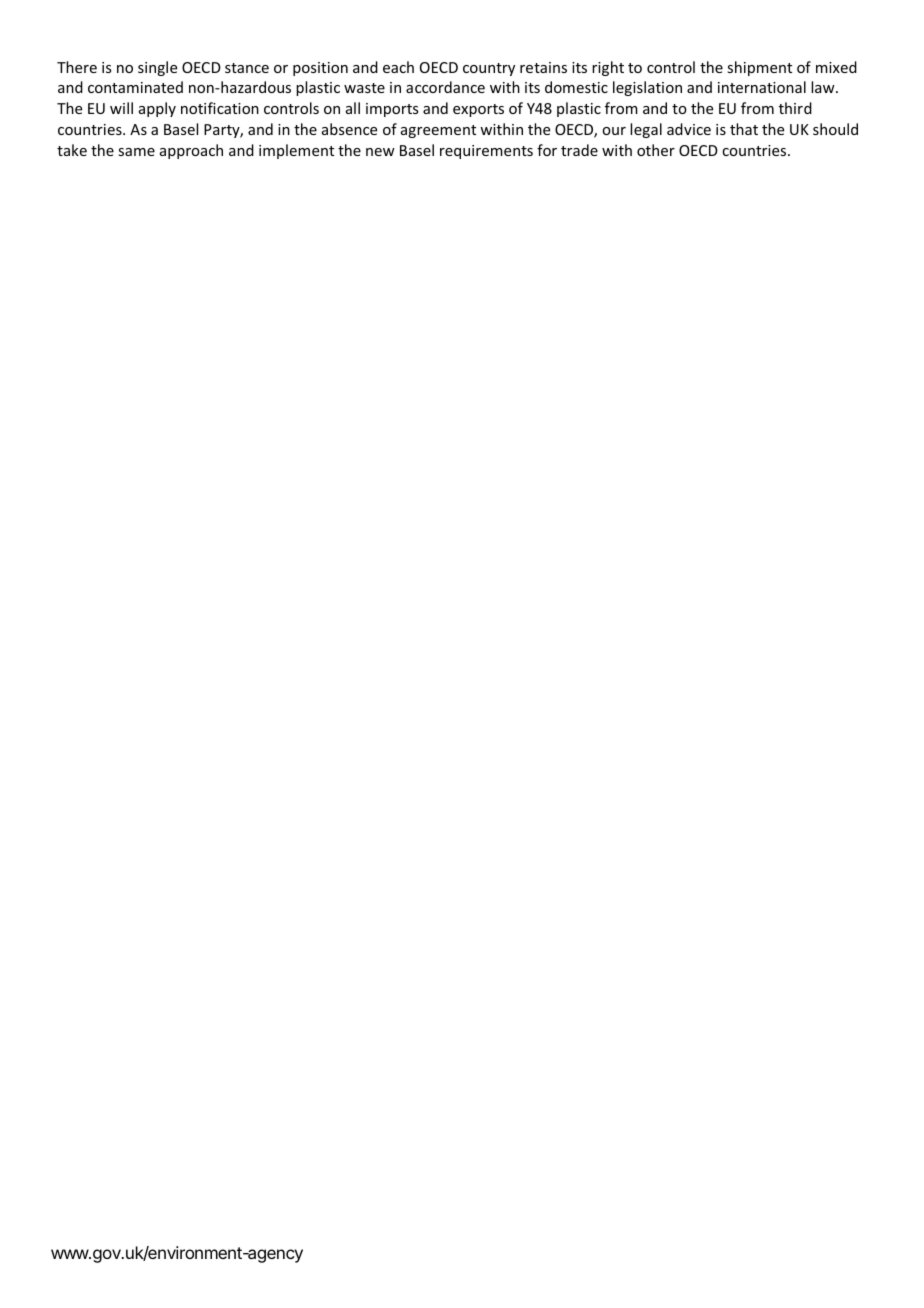  What do you see at coordinates (489, 69) in the page?
I see `country` at bounding box center [489, 69].
